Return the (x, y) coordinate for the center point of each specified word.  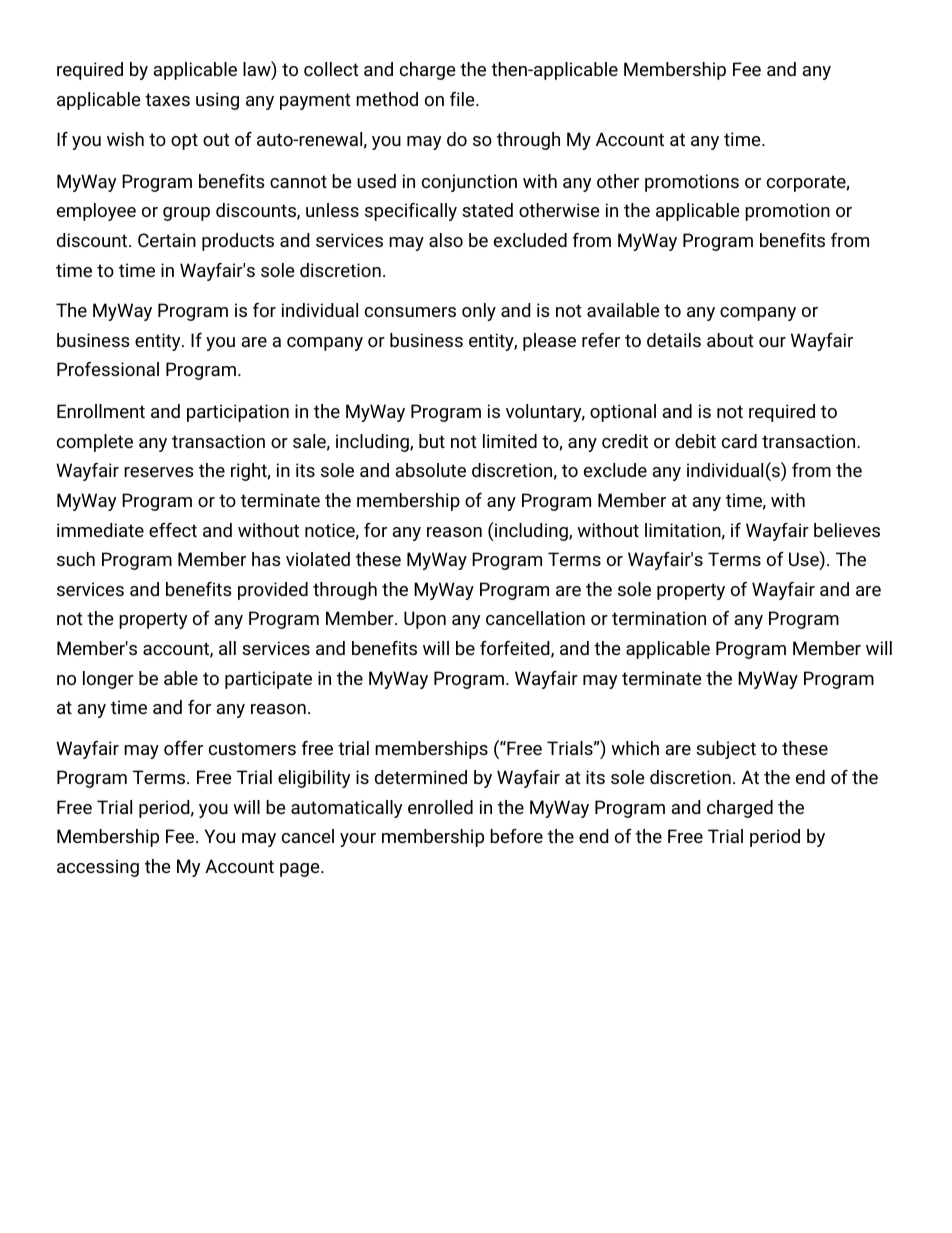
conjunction (469, 183)
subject (726, 750)
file (463, 99)
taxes (167, 99)
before (516, 836)
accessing (98, 868)
